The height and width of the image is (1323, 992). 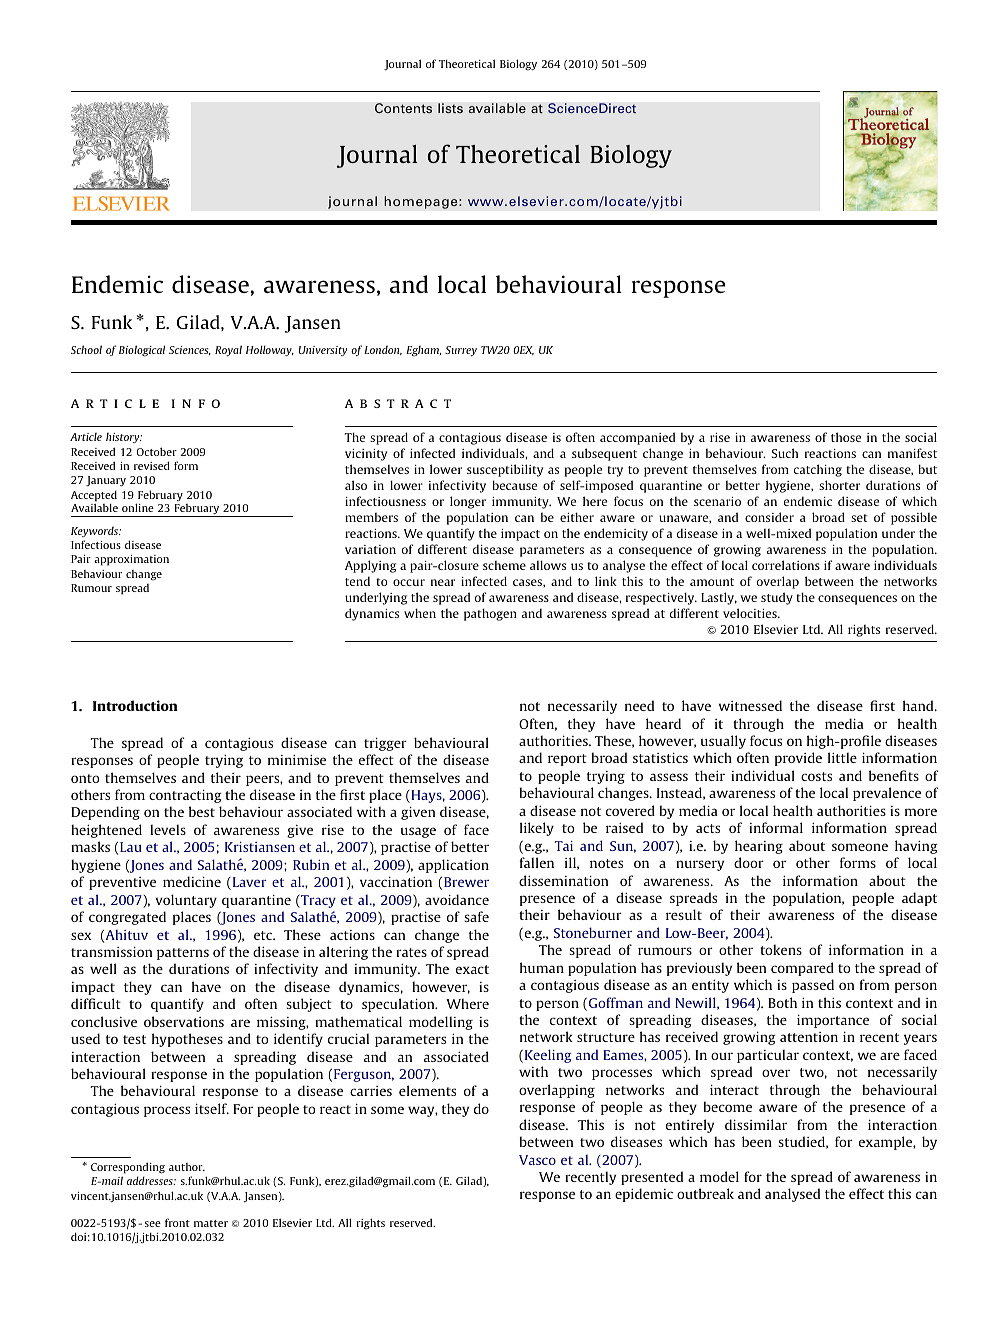 What do you see at coordinates (514, 485) in the image?
I see `because` at bounding box center [514, 485].
